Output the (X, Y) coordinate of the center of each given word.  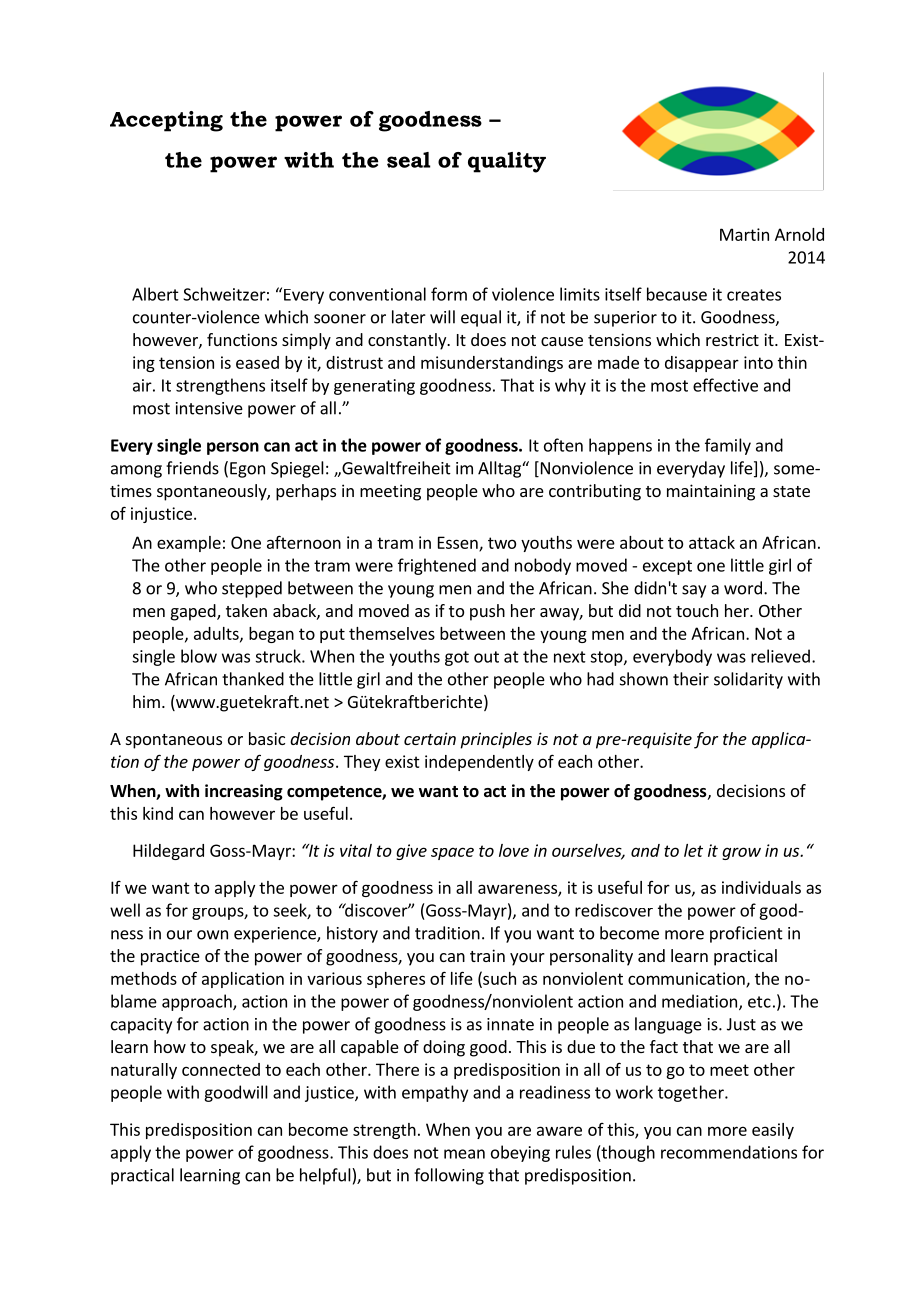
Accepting (166, 121)
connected (221, 1069)
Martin (744, 234)
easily (773, 1131)
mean (464, 1154)
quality (507, 162)
